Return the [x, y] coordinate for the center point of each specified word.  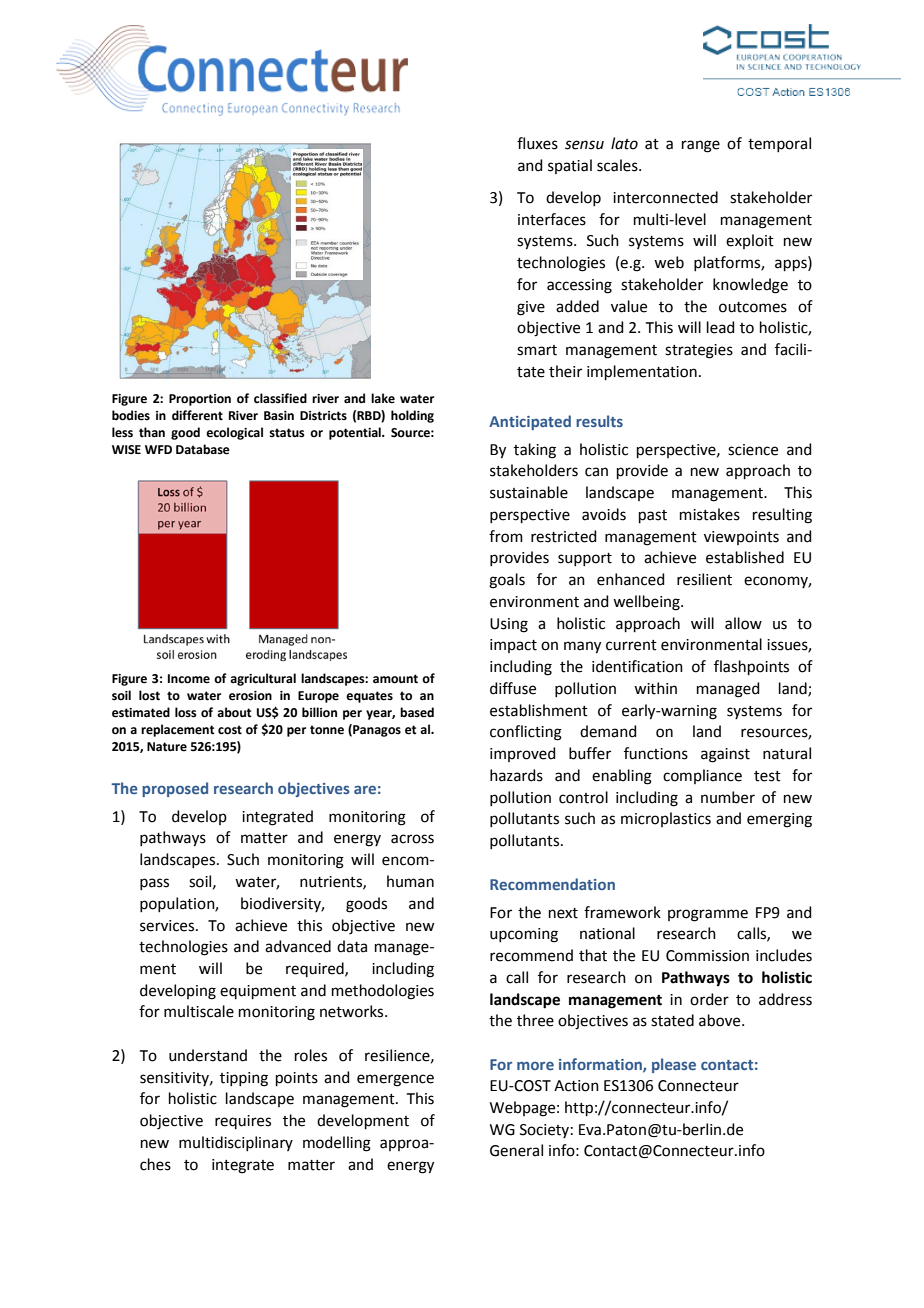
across [412, 839]
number [728, 797]
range [701, 146]
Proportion [200, 400]
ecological [234, 433]
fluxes [537, 143]
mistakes [710, 514]
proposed [175, 789]
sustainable [529, 492]
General [516, 1150]
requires [243, 1122]
